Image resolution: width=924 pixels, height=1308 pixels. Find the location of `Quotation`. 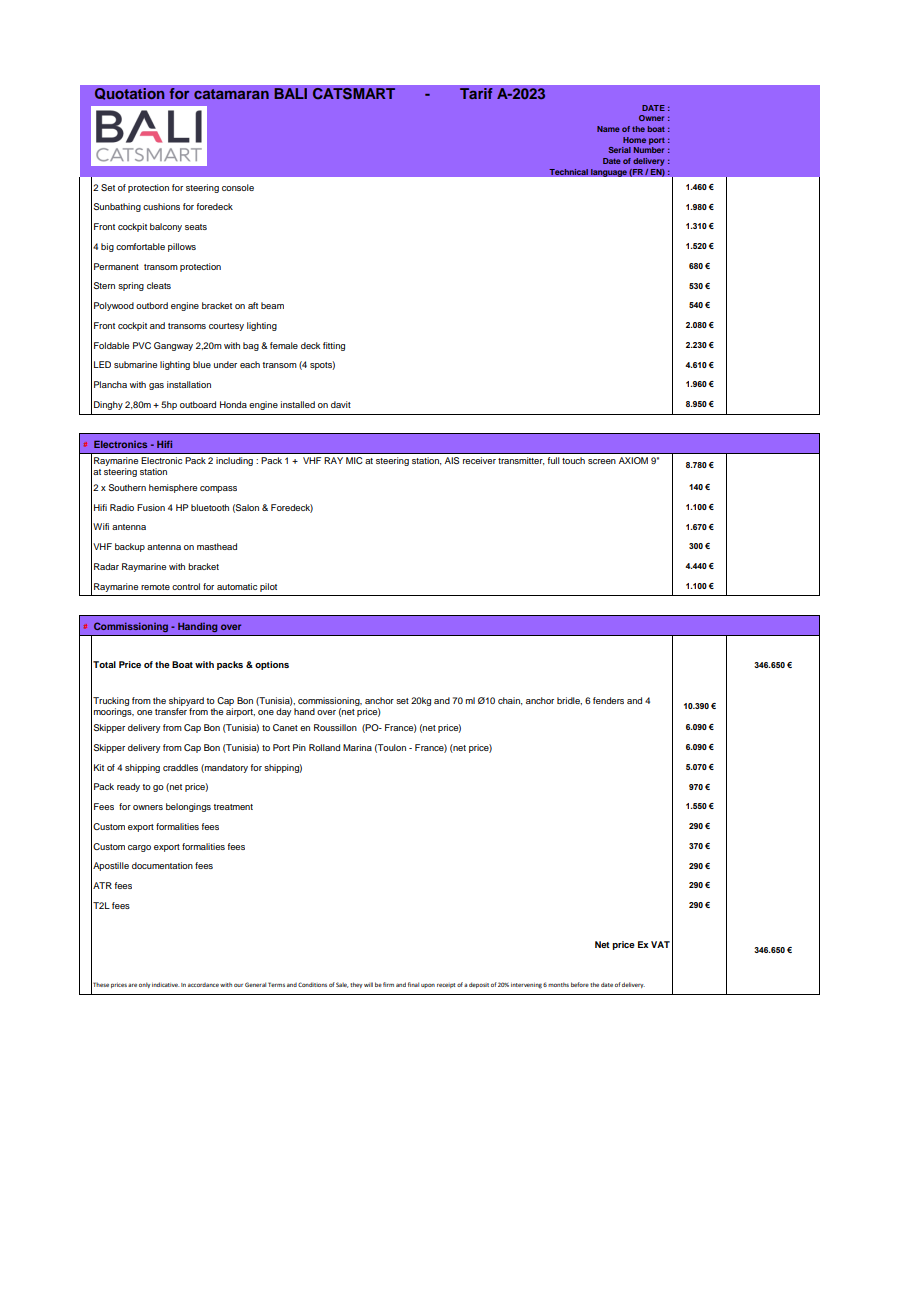

Quotation is located at coordinates (129, 94).
